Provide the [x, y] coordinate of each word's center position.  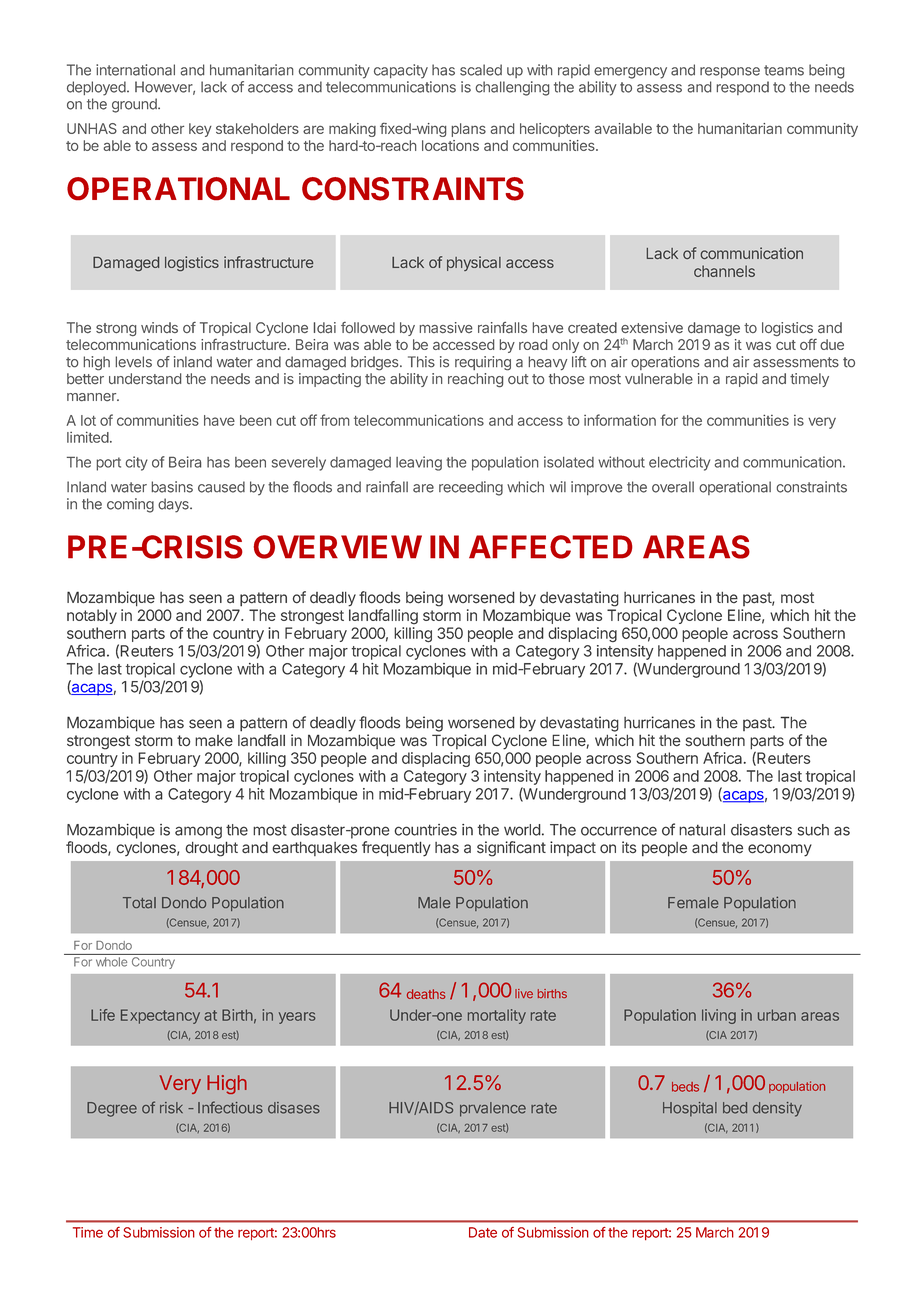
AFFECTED [551, 547]
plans [468, 130]
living [719, 1016]
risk [171, 1108]
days [174, 505]
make [214, 741]
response [730, 72]
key [200, 130]
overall [673, 487]
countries [425, 830]
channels [724, 271]
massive [446, 327]
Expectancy [160, 1016]
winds [159, 327]
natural [702, 830]
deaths [426, 994]
